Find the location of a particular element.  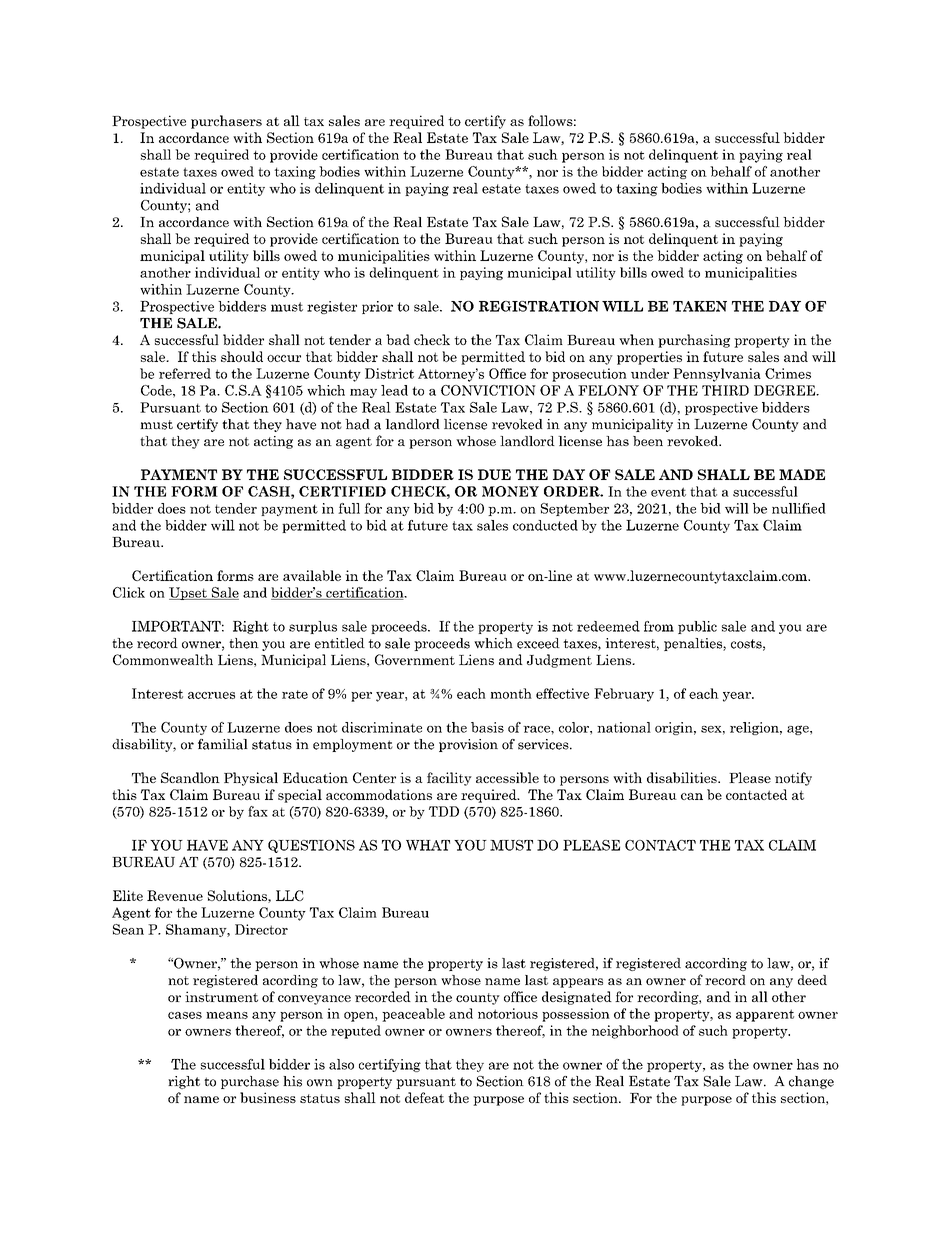

WHAT is located at coordinates (428, 845).
